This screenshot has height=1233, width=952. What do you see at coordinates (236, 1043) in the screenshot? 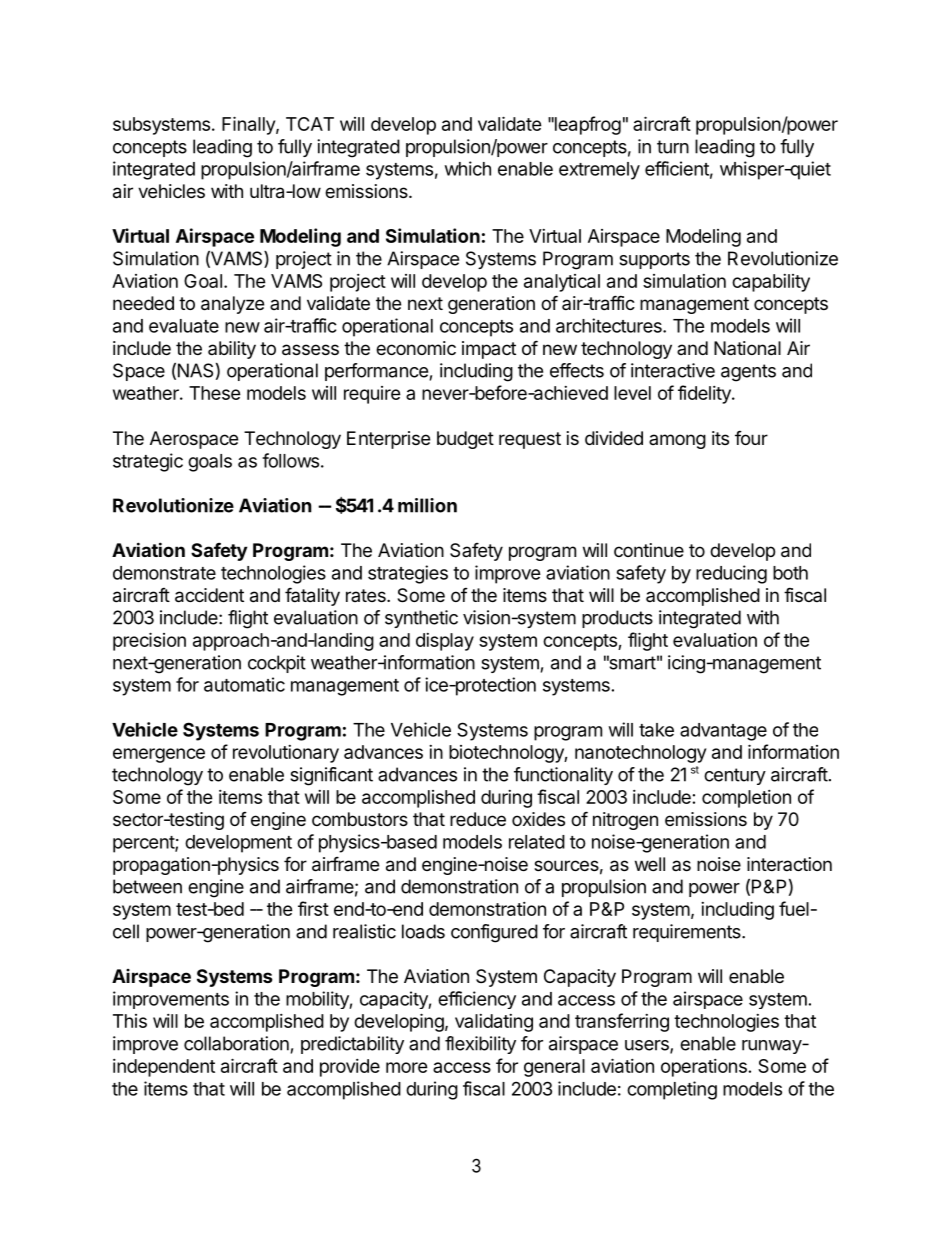
I see `collaboration` at bounding box center [236, 1043].
